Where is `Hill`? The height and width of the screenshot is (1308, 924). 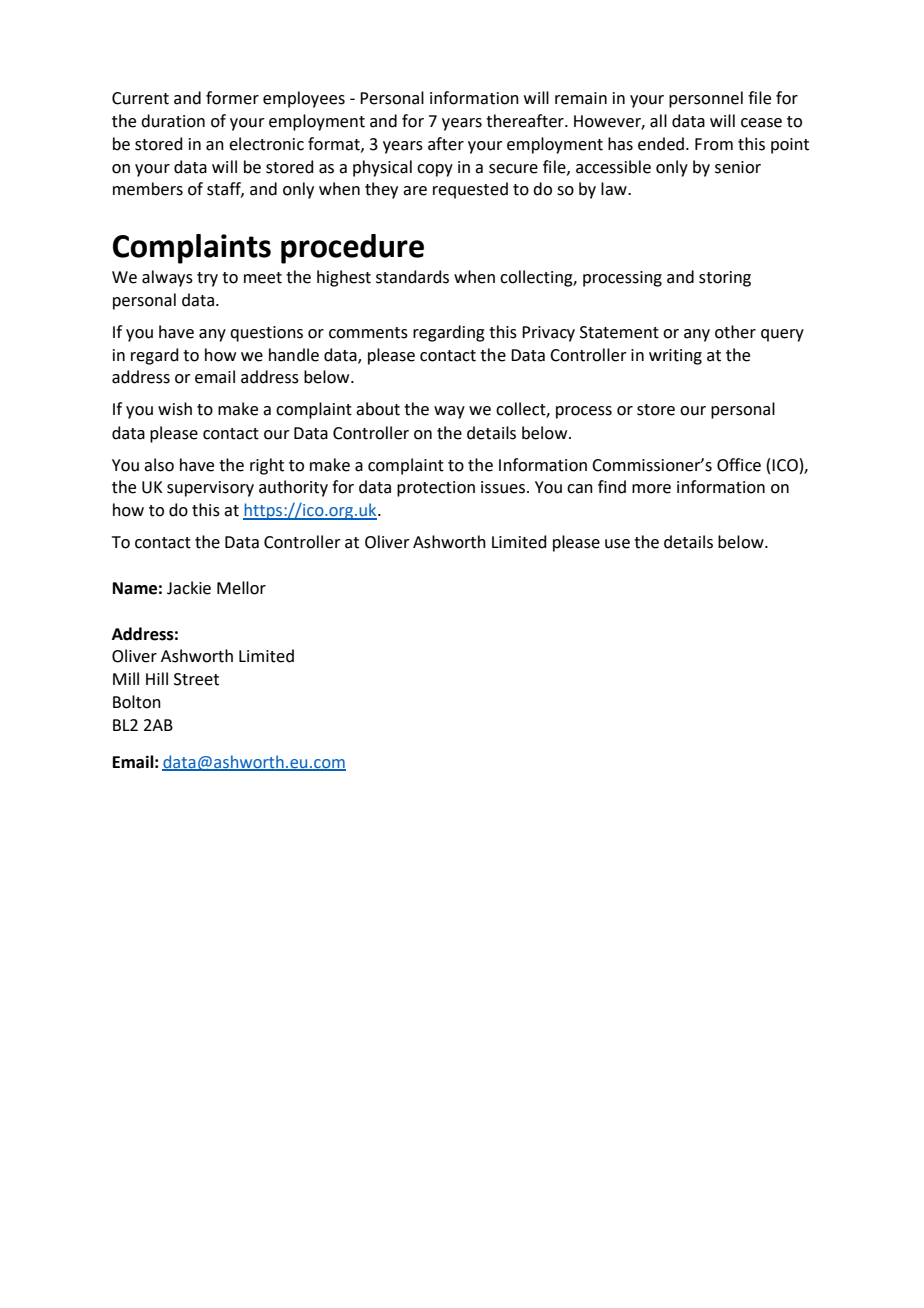
Hill is located at coordinates (157, 678).
